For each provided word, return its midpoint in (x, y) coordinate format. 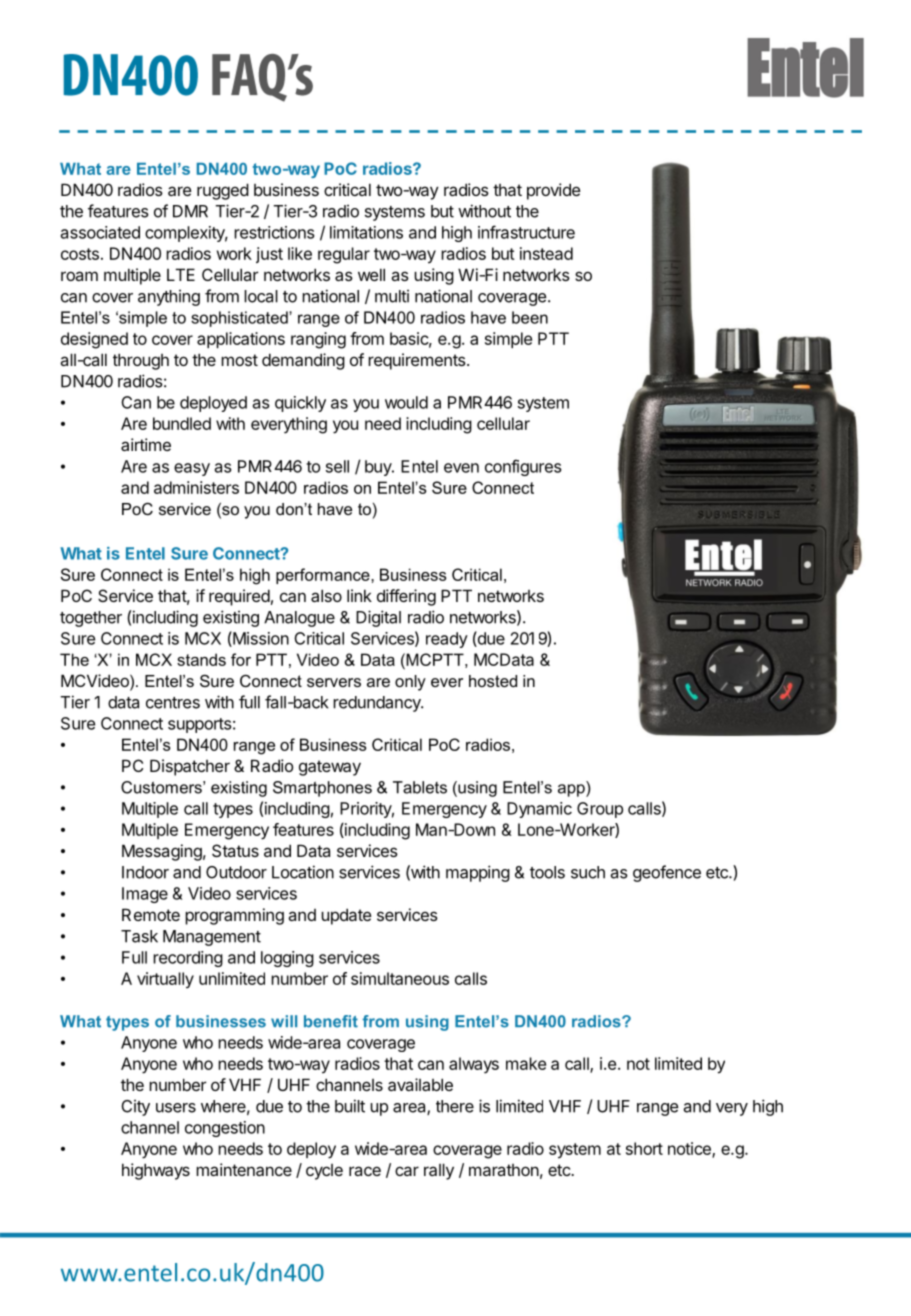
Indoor (145, 872)
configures (523, 467)
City (135, 1108)
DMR (190, 211)
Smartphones (322, 789)
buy (379, 468)
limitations (366, 232)
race (365, 1171)
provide (554, 191)
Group (600, 810)
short (644, 1148)
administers (196, 487)
